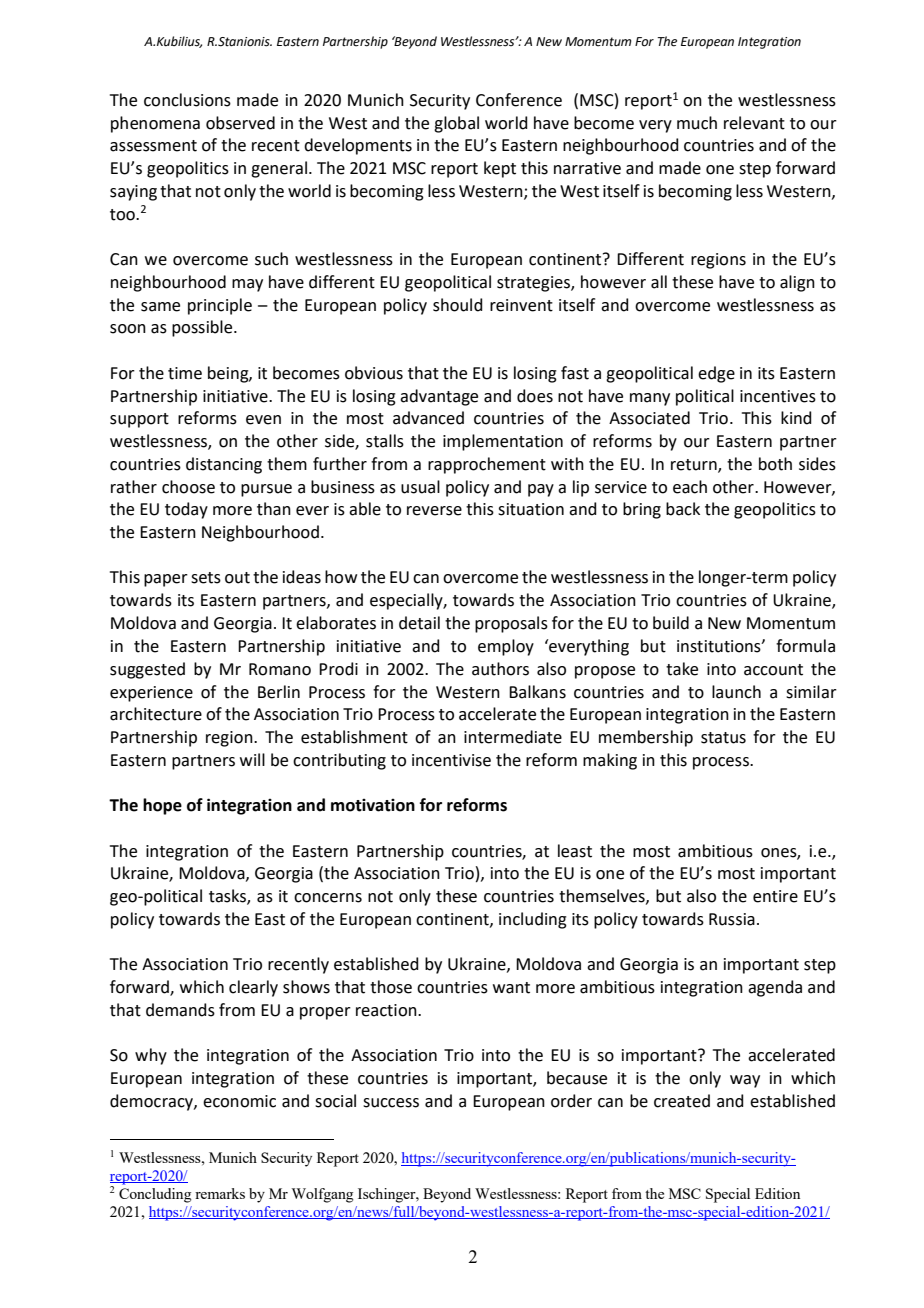 This screenshot has width=924, height=1308. What do you see at coordinates (754, 123) in the screenshot?
I see `relevant` at bounding box center [754, 123].
